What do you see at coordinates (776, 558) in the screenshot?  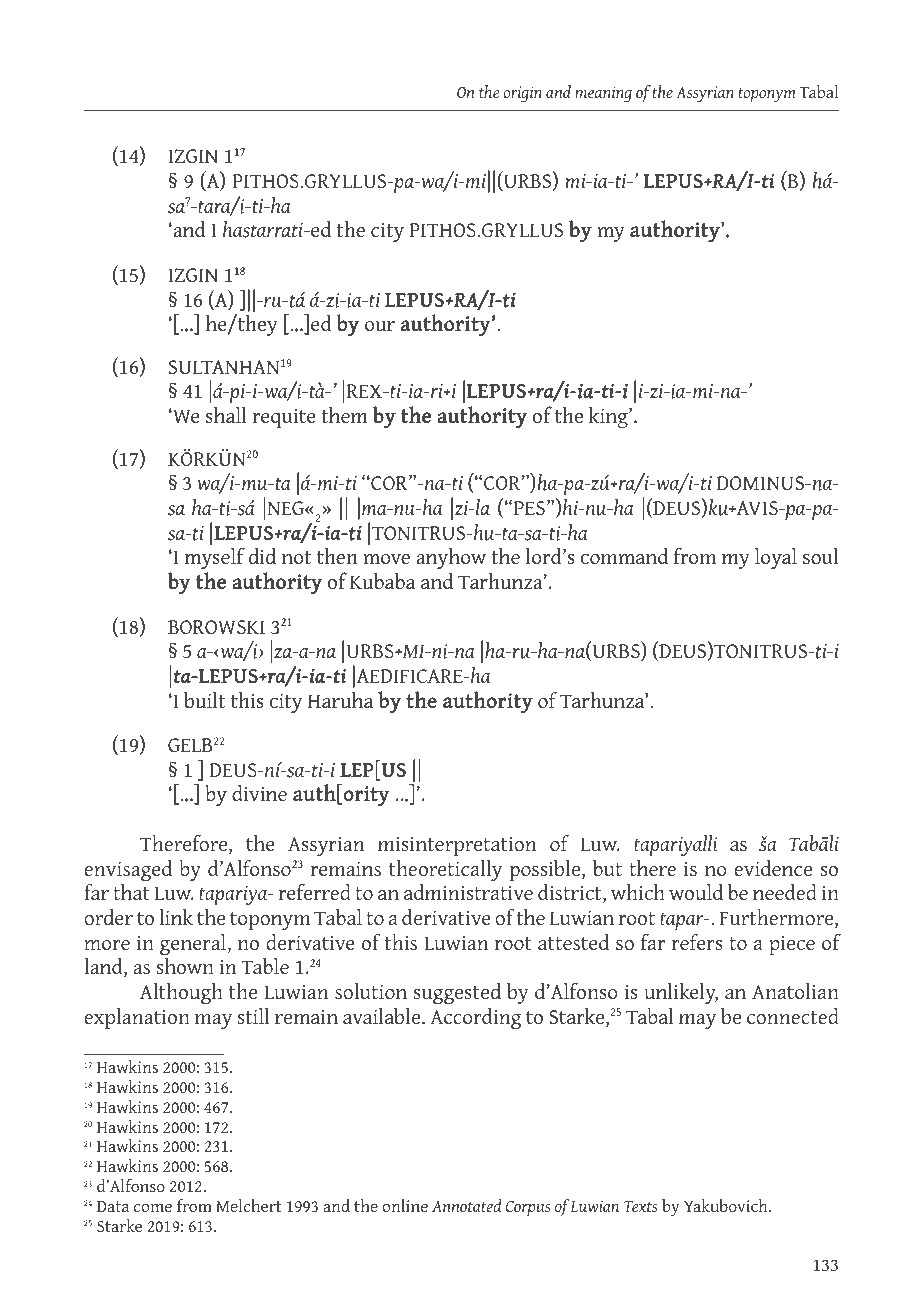 I see `loyal` at bounding box center [776, 558].
